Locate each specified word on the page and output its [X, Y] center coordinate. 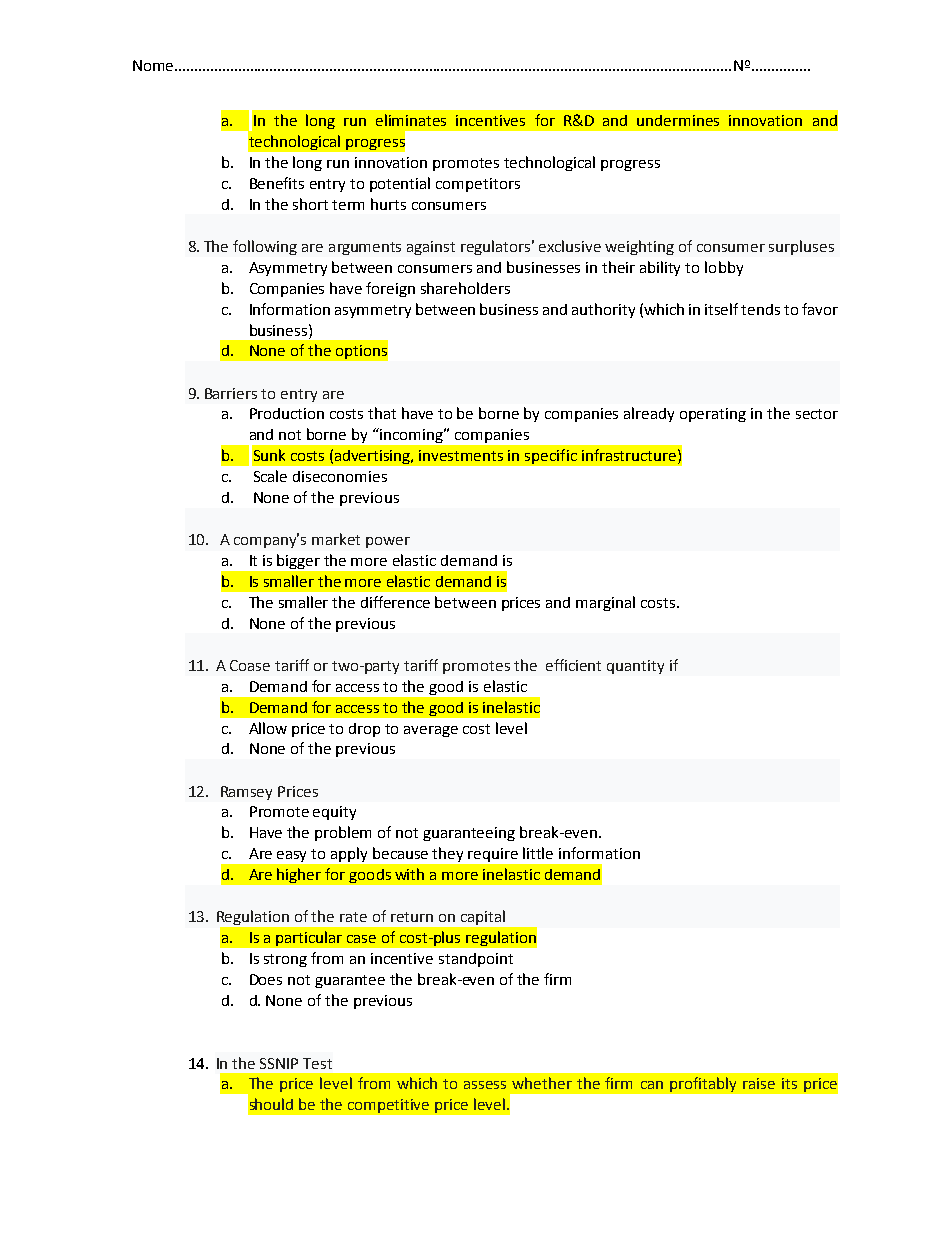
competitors [478, 185]
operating [713, 415]
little [538, 853]
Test [317, 1063]
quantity [635, 667]
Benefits [277, 183]
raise [759, 1083]
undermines [678, 120]
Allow [268, 728]
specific [551, 456]
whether [542, 1083]
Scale [270, 476]
